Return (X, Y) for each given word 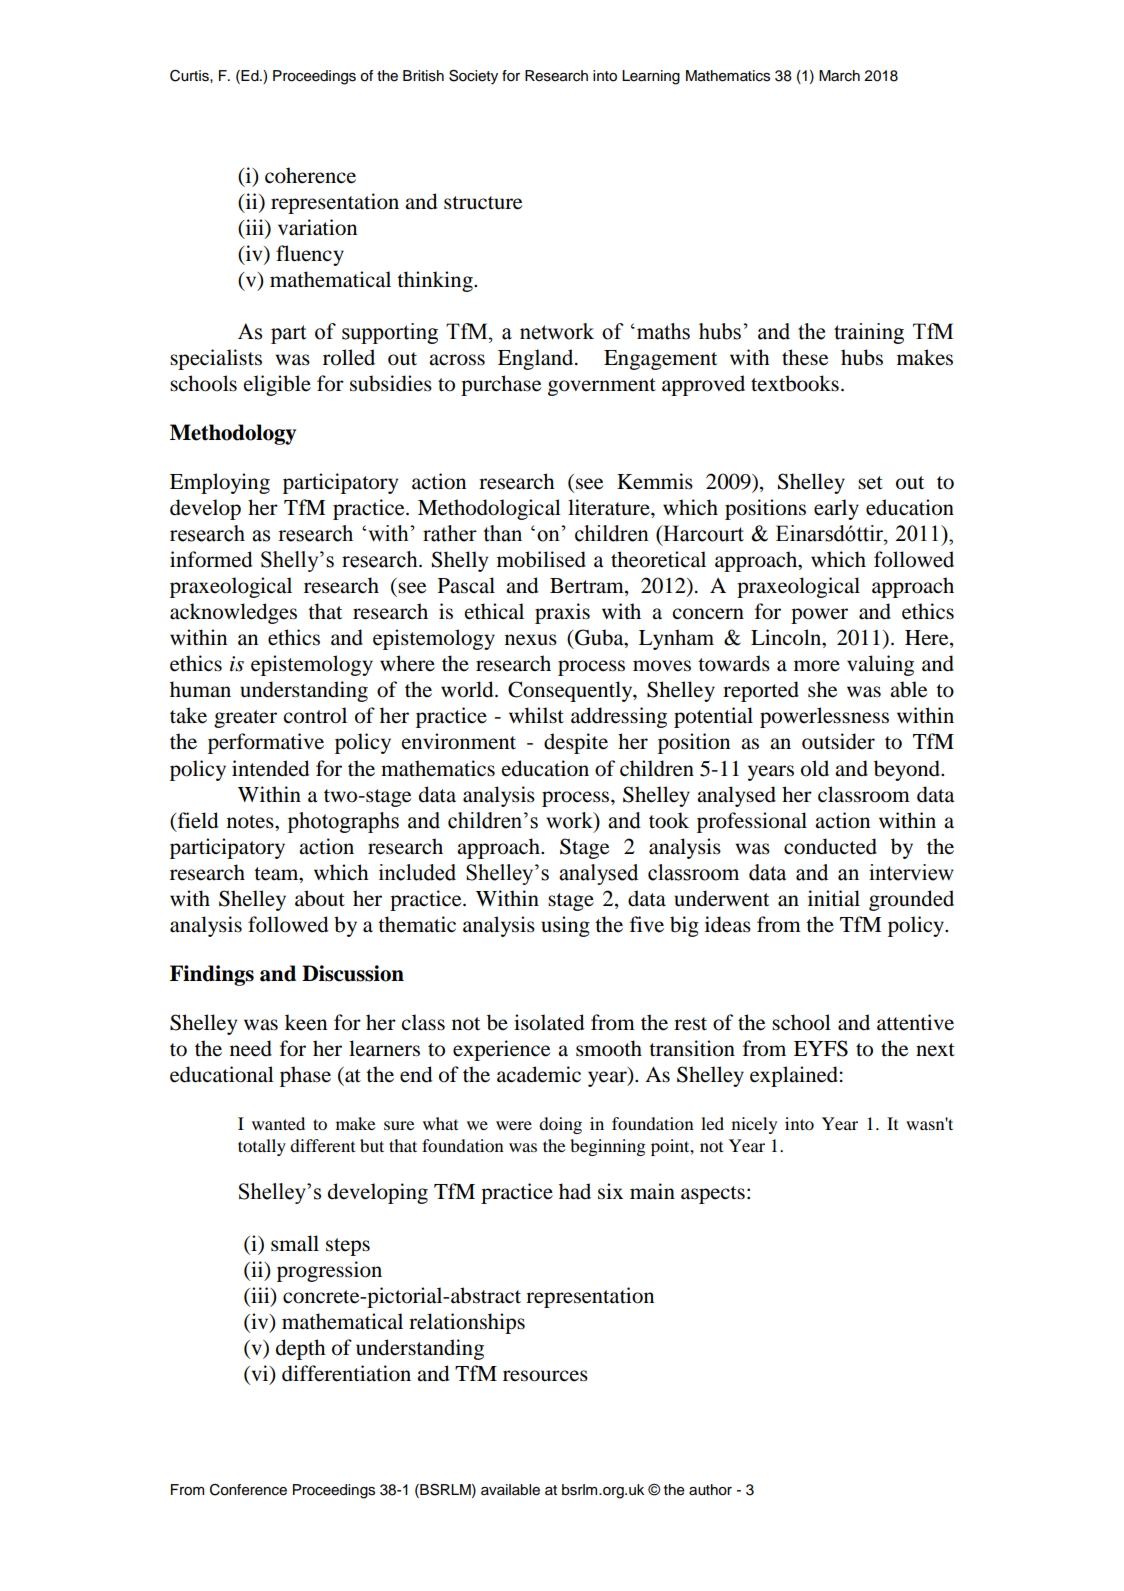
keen (306, 1022)
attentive (915, 1022)
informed (211, 559)
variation (317, 227)
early (836, 509)
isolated (549, 1022)
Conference (248, 1490)
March (839, 76)
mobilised (541, 559)
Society (473, 77)
